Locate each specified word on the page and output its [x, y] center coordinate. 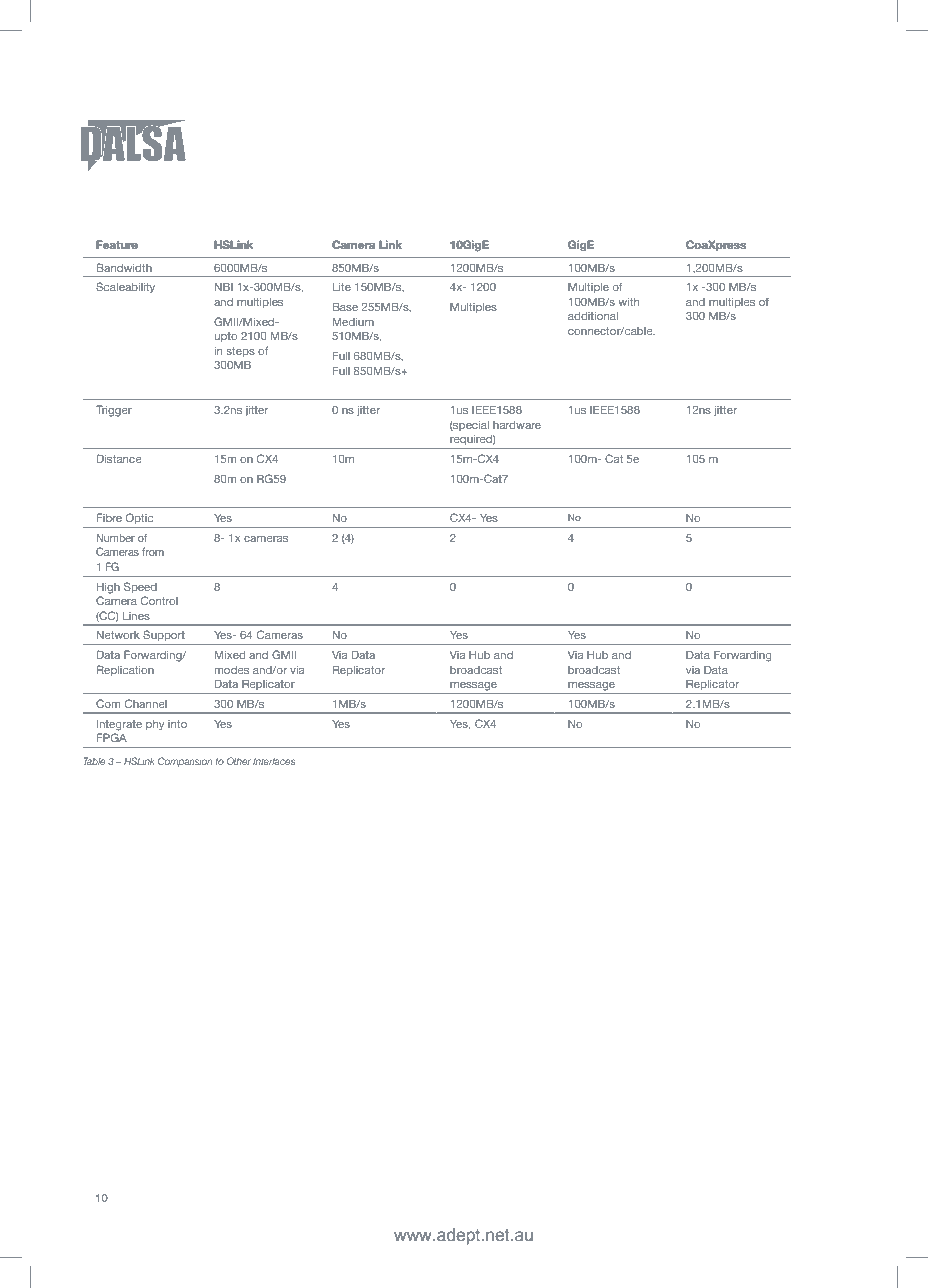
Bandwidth [124, 267]
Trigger [114, 411]
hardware [517, 425]
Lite [342, 287]
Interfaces [274, 761]
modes [231, 670]
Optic [139, 518]
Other [239, 761]
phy [155, 725]
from [153, 551]
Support [164, 635]
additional [593, 316]
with [628, 302]
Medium [353, 321]
